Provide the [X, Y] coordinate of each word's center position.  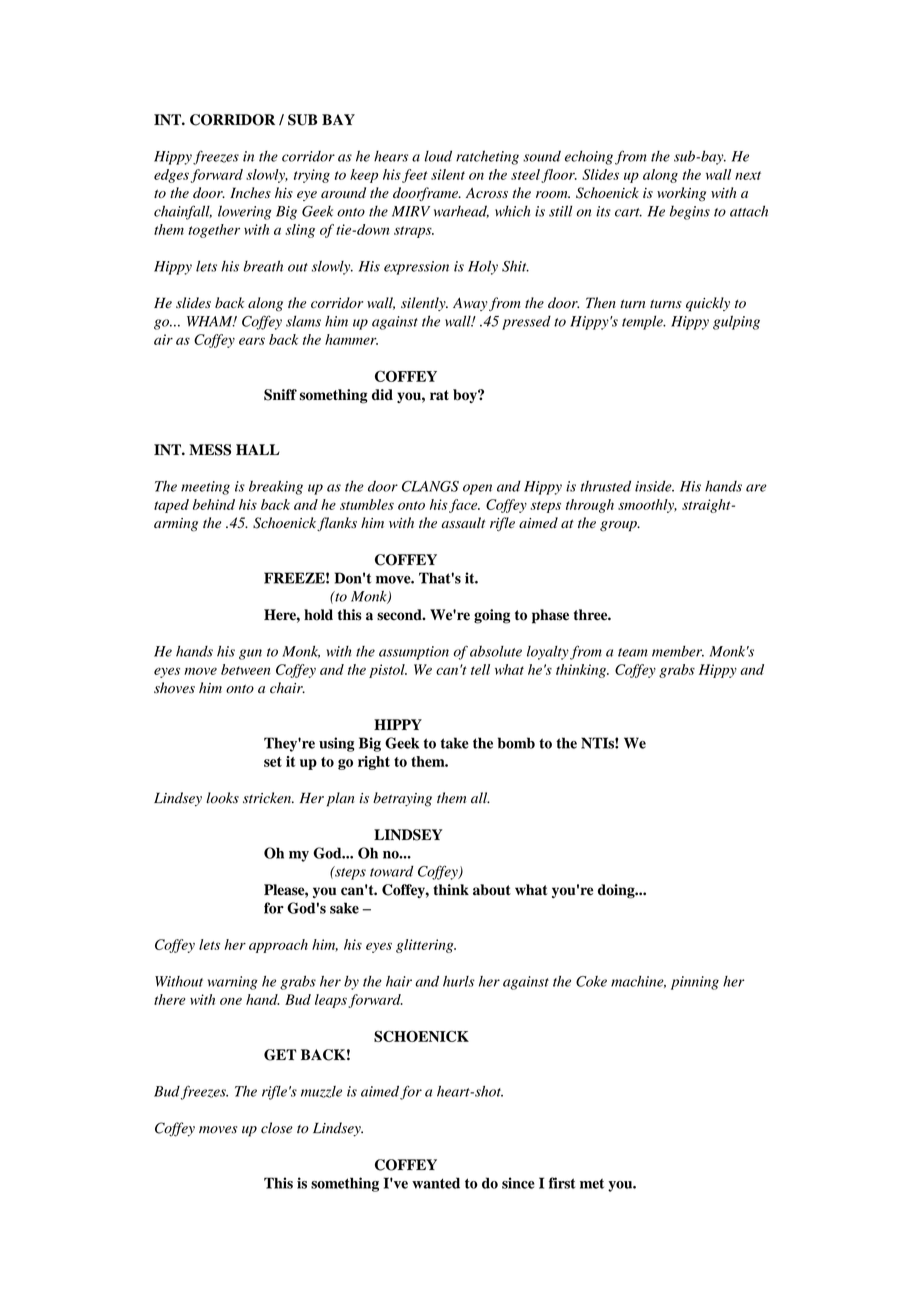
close [277, 1128]
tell [480, 669]
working [681, 194]
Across [487, 192]
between [246, 669]
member [678, 651]
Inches [250, 193]
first [562, 1183]
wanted [436, 1183]
